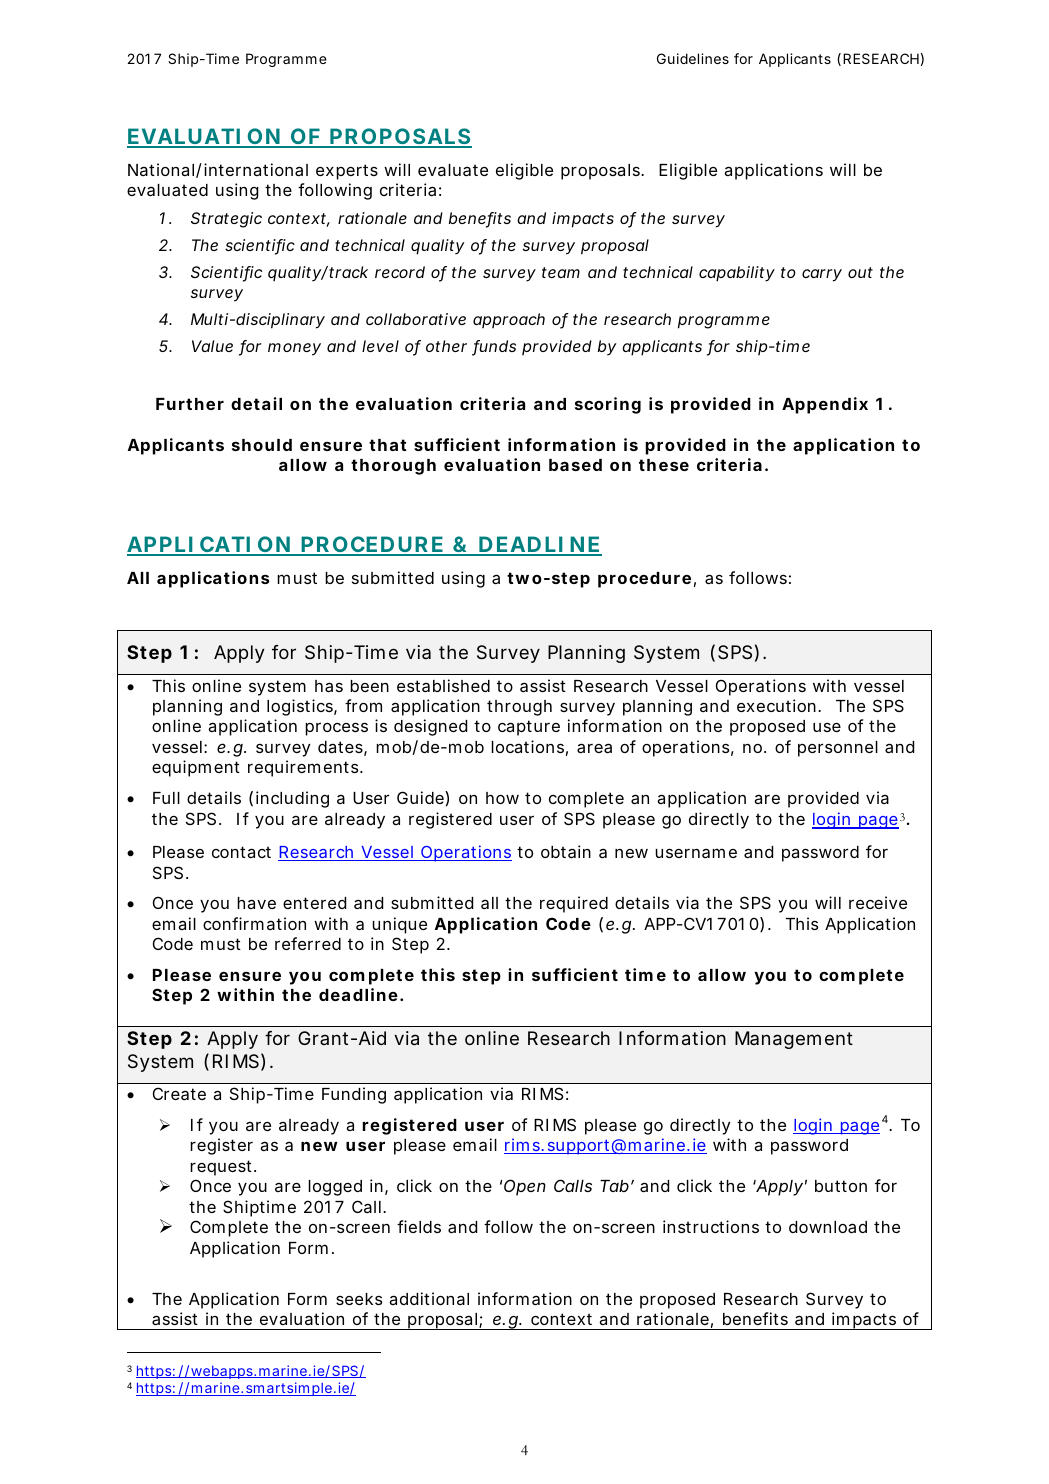  I want to click on that, so click(388, 445).
